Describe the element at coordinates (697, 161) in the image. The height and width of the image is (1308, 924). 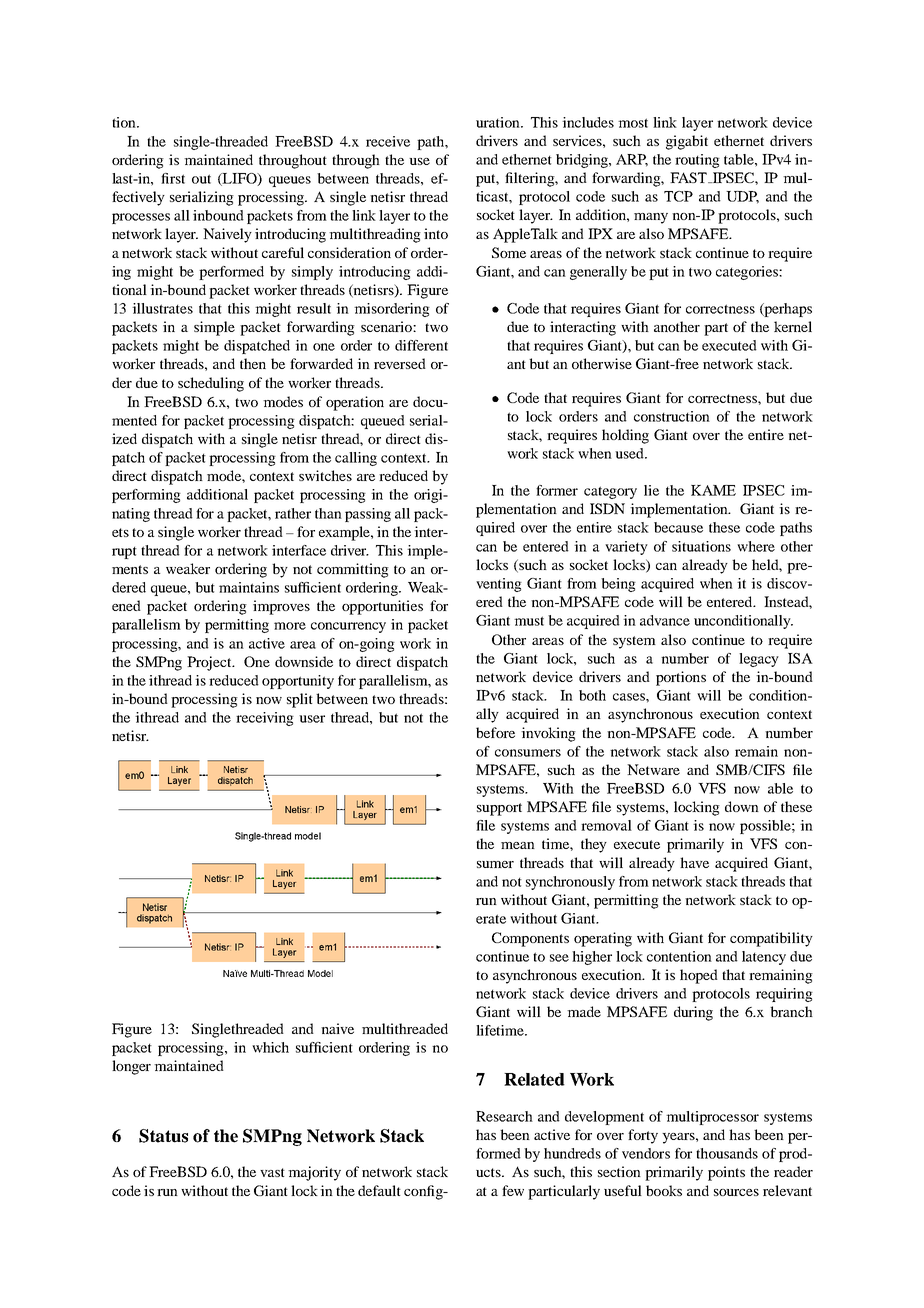
I see `routing` at that location.
